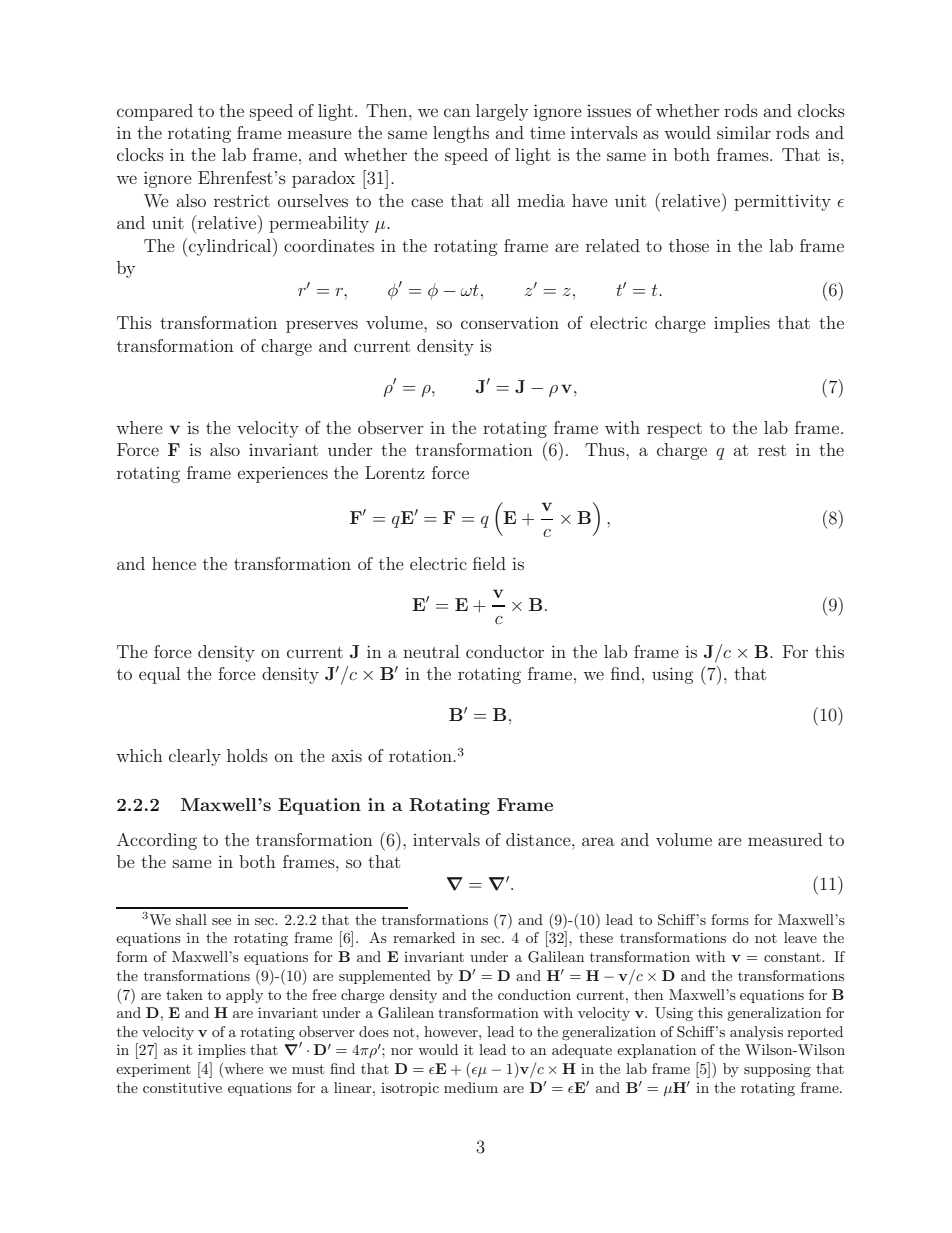  I want to click on Lorentz, so click(395, 472).
